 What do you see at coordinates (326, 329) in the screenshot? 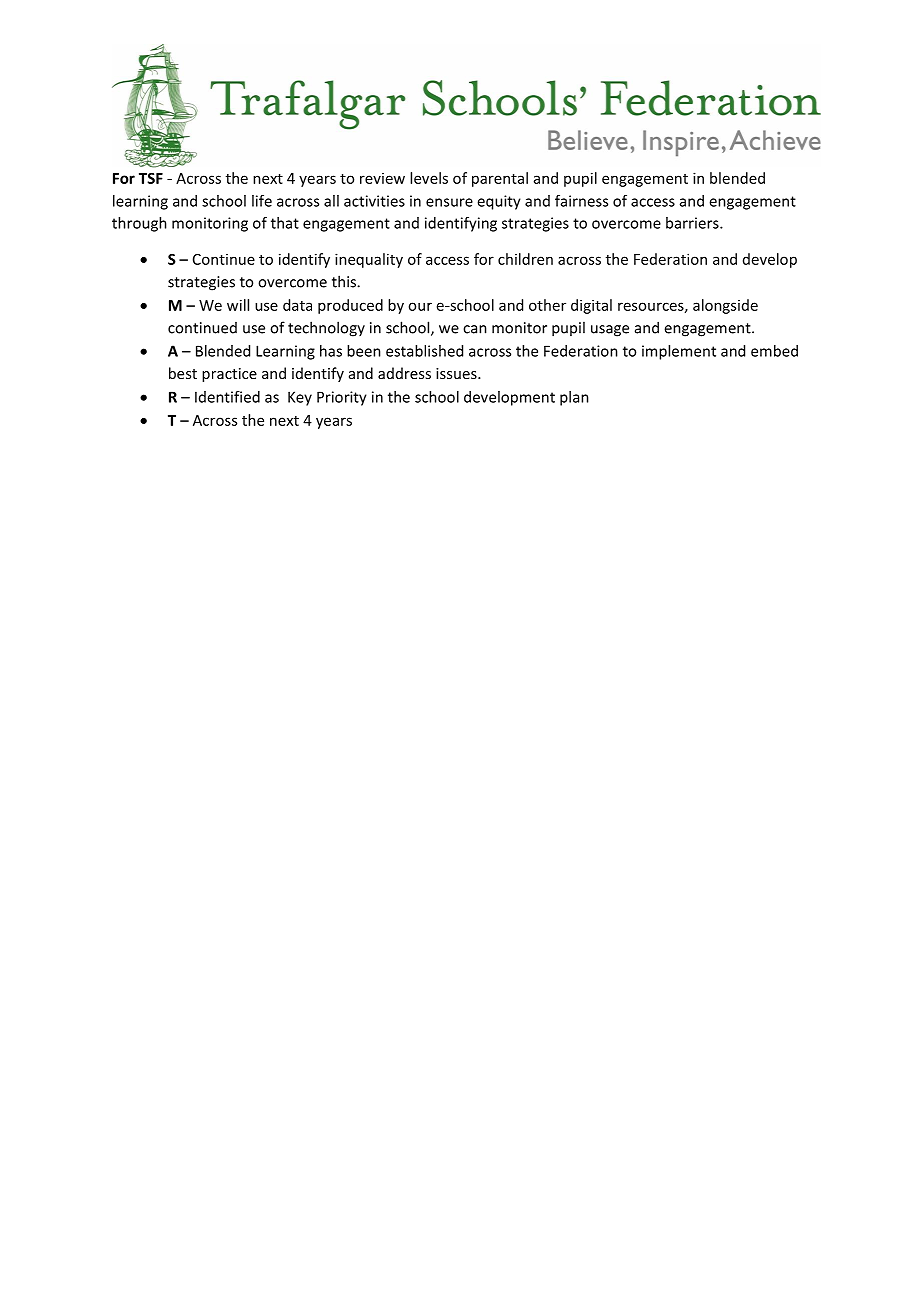
I see `technology` at bounding box center [326, 329].
